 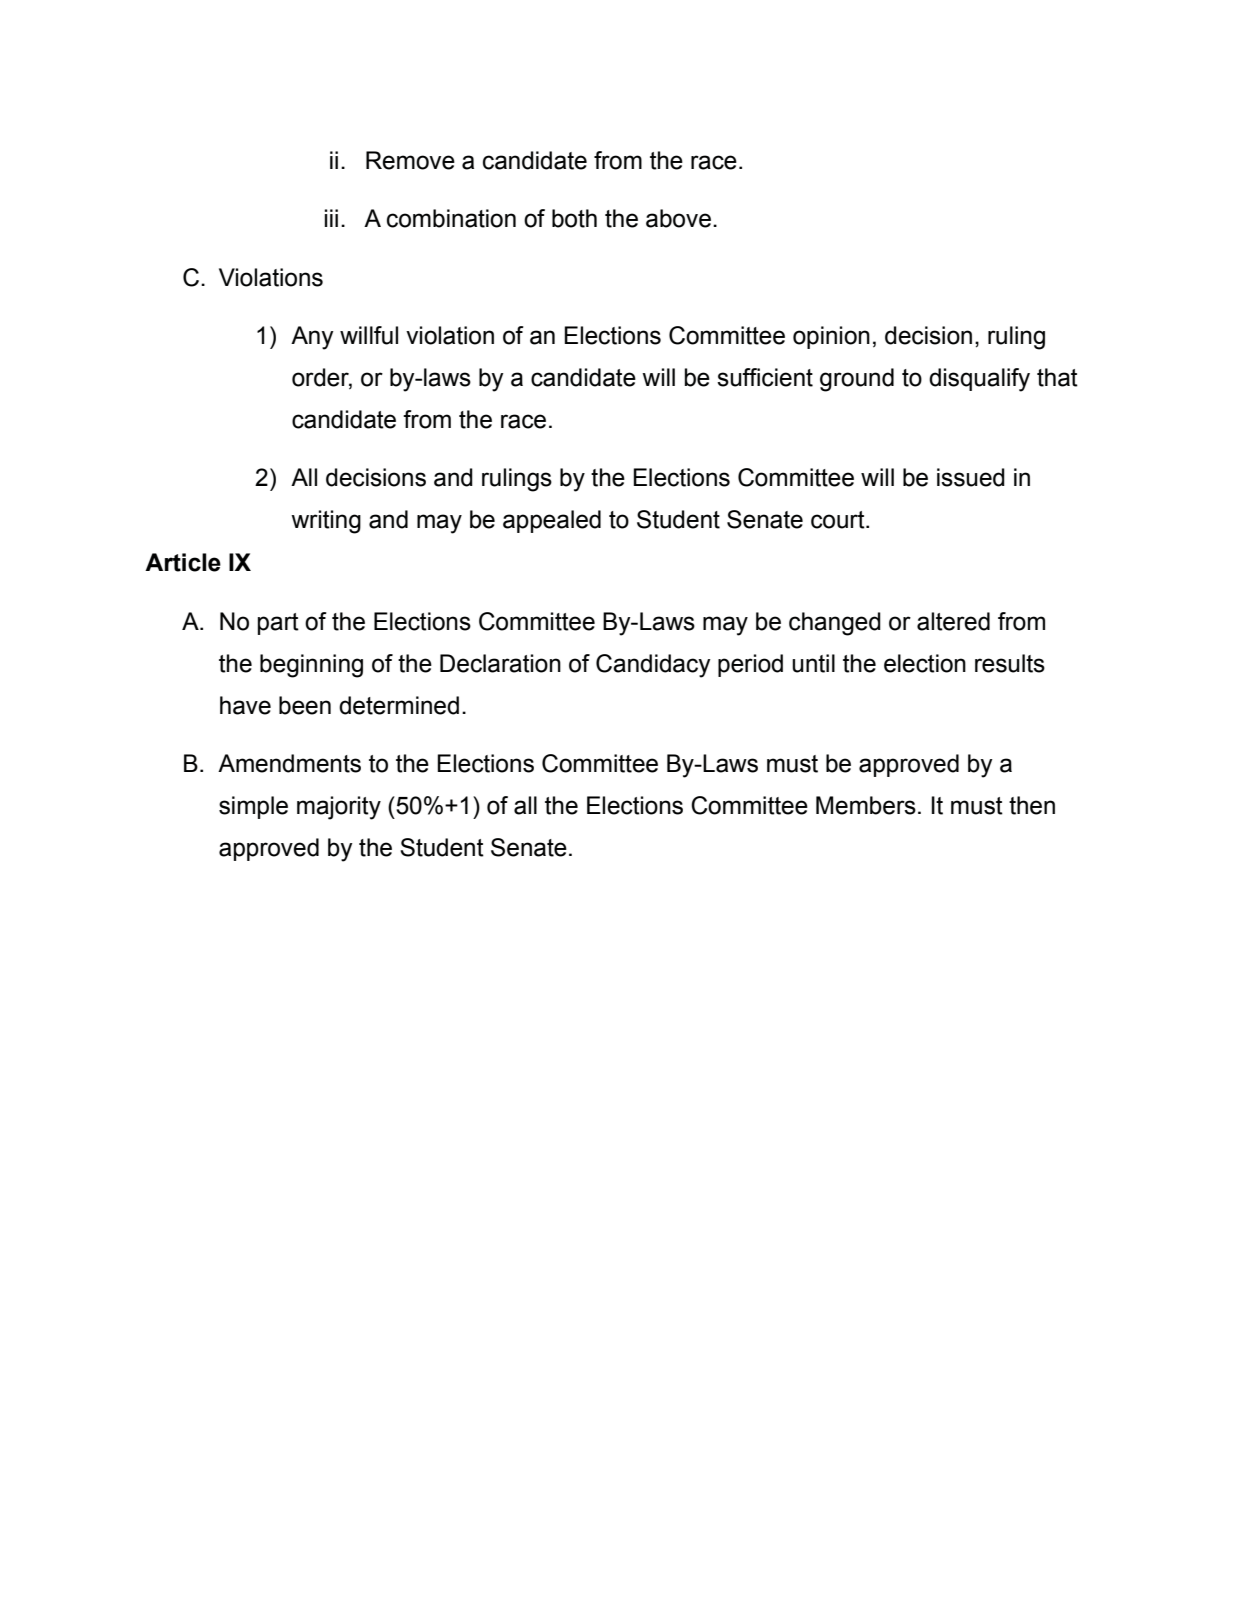 What do you see at coordinates (866, 805) in the screenshot?
I see `Members` at bounding box center [866, 805].
